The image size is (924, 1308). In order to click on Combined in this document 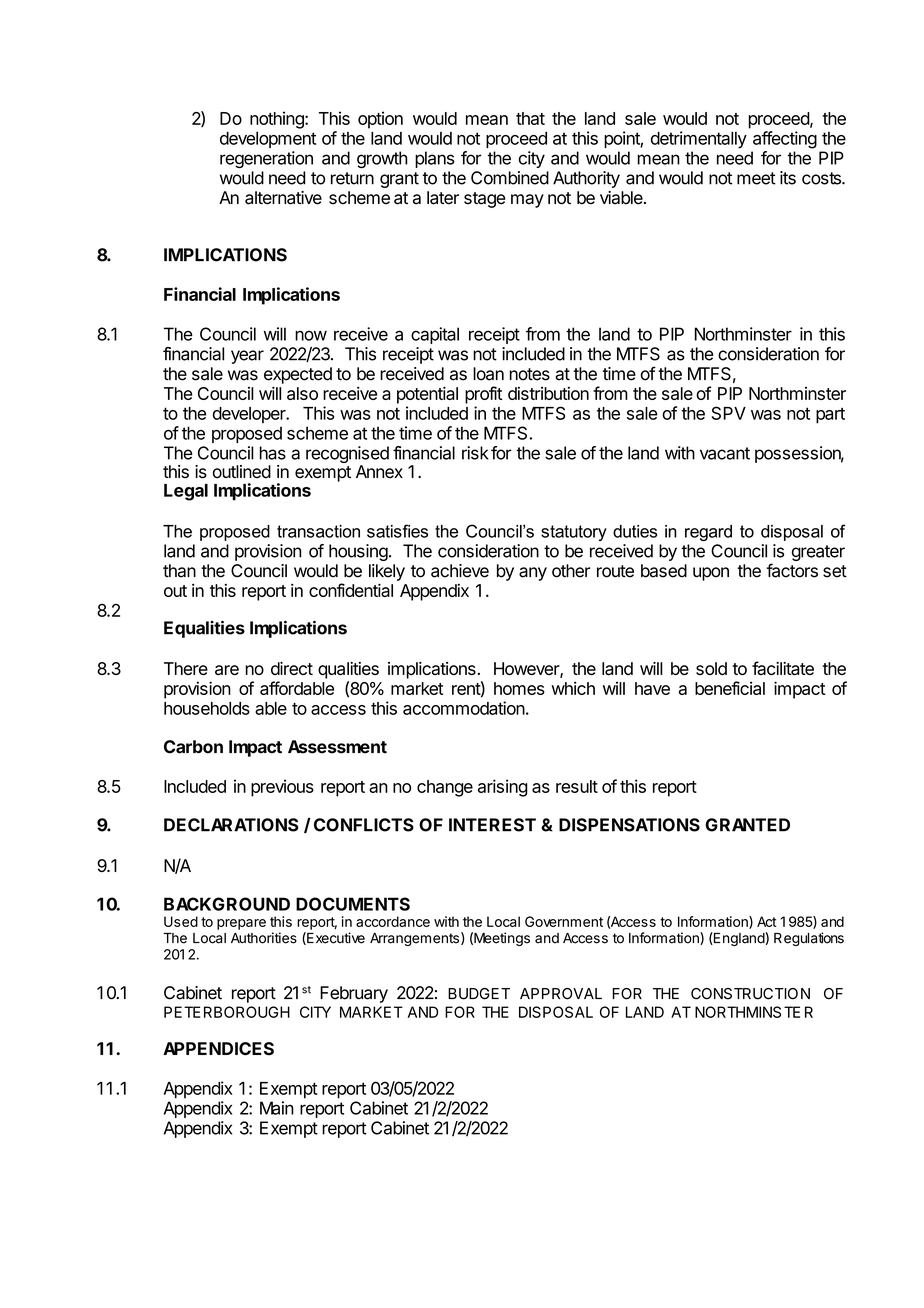, I will do `click(510, 178)`.
